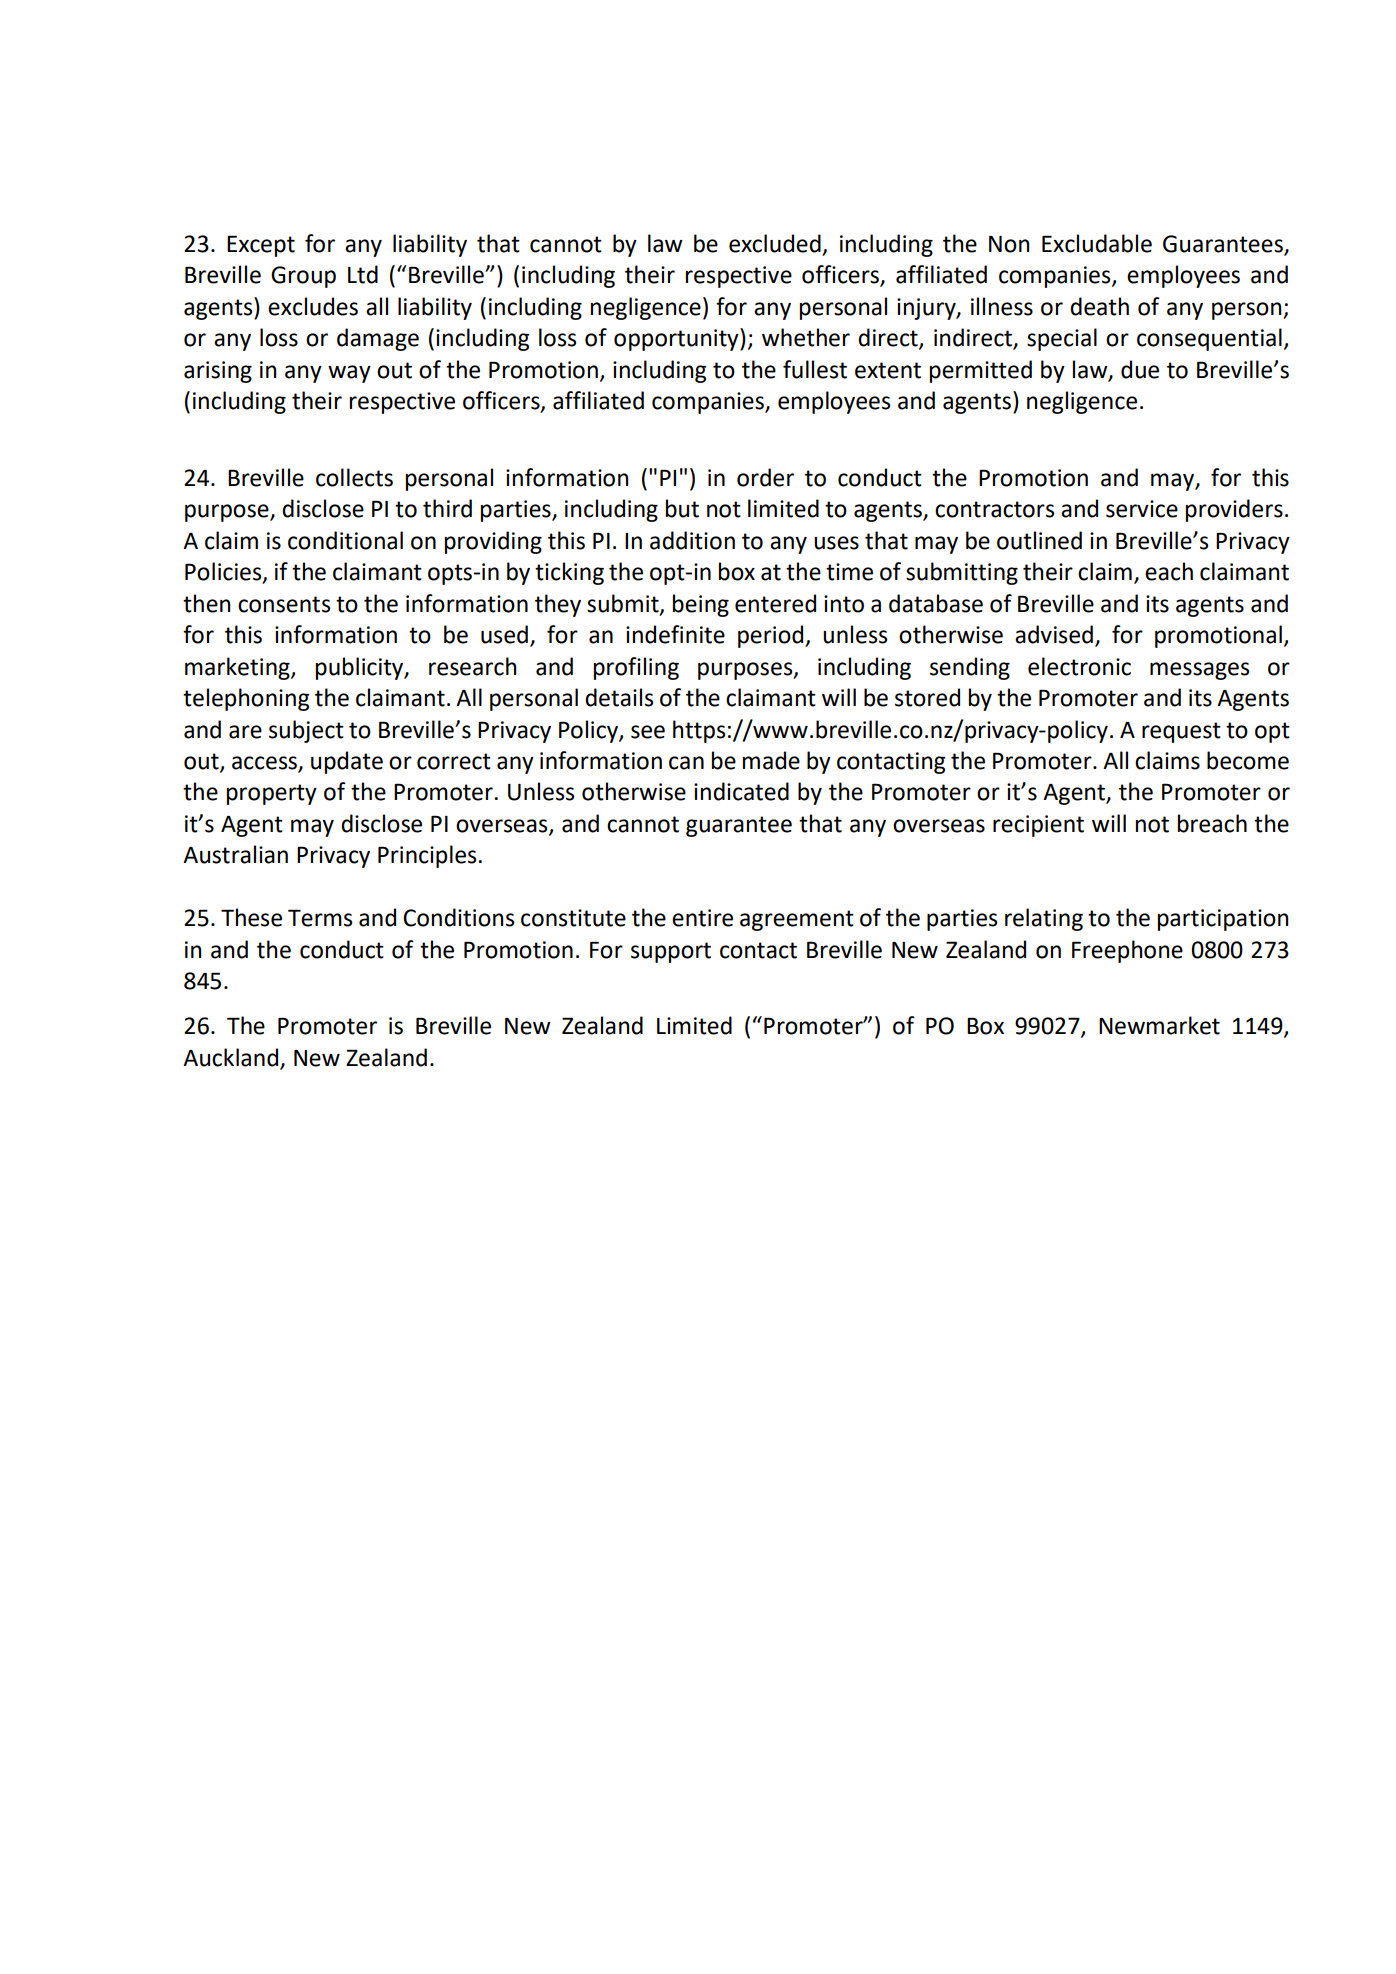 This screenshot has height=1974, width=1396. What do you see at coordinates (775, 243) in the screenshot?
I see `excluded` at bounding box center [775, 243].
